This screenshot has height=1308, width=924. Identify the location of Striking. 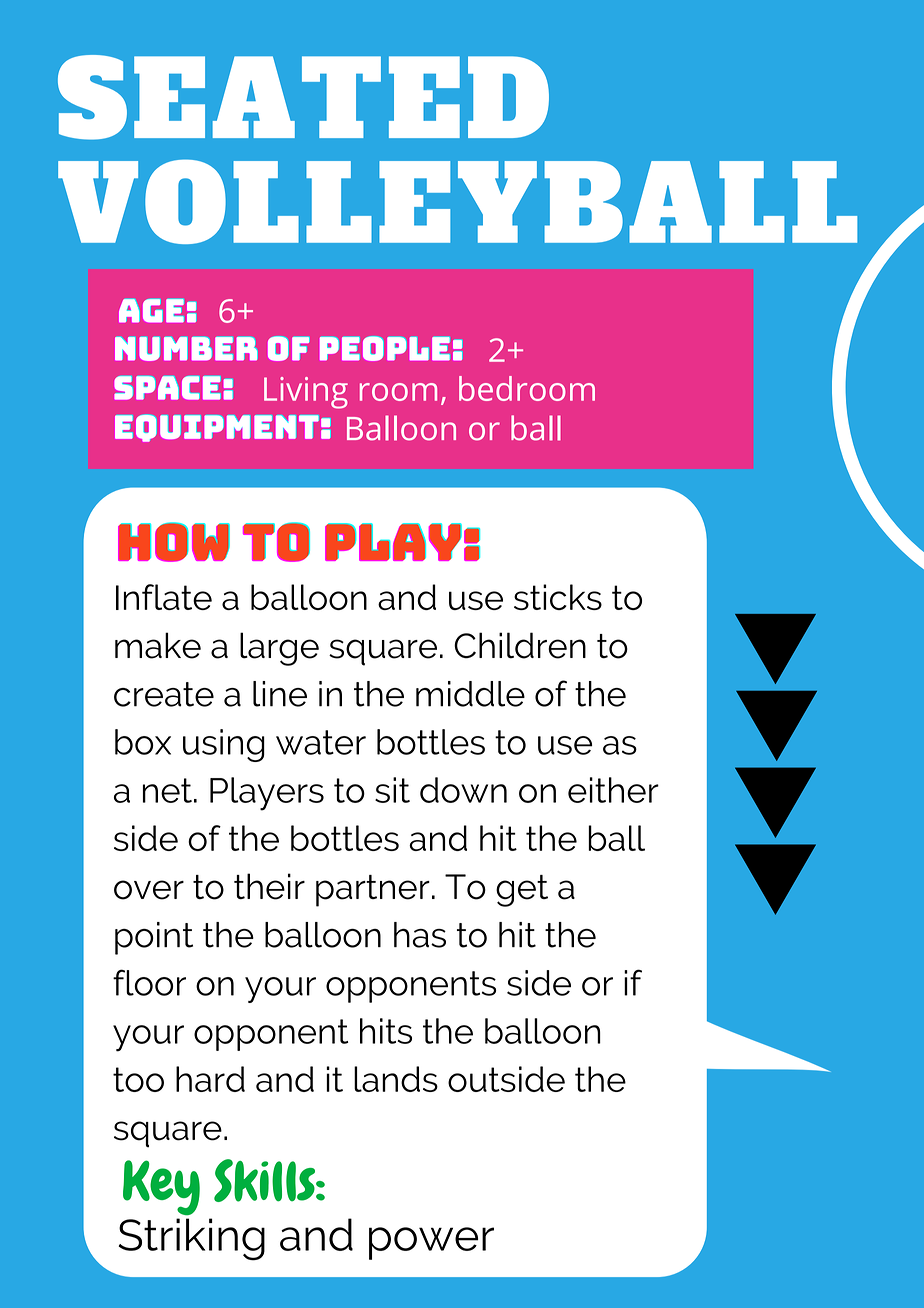
(192, 1239).
